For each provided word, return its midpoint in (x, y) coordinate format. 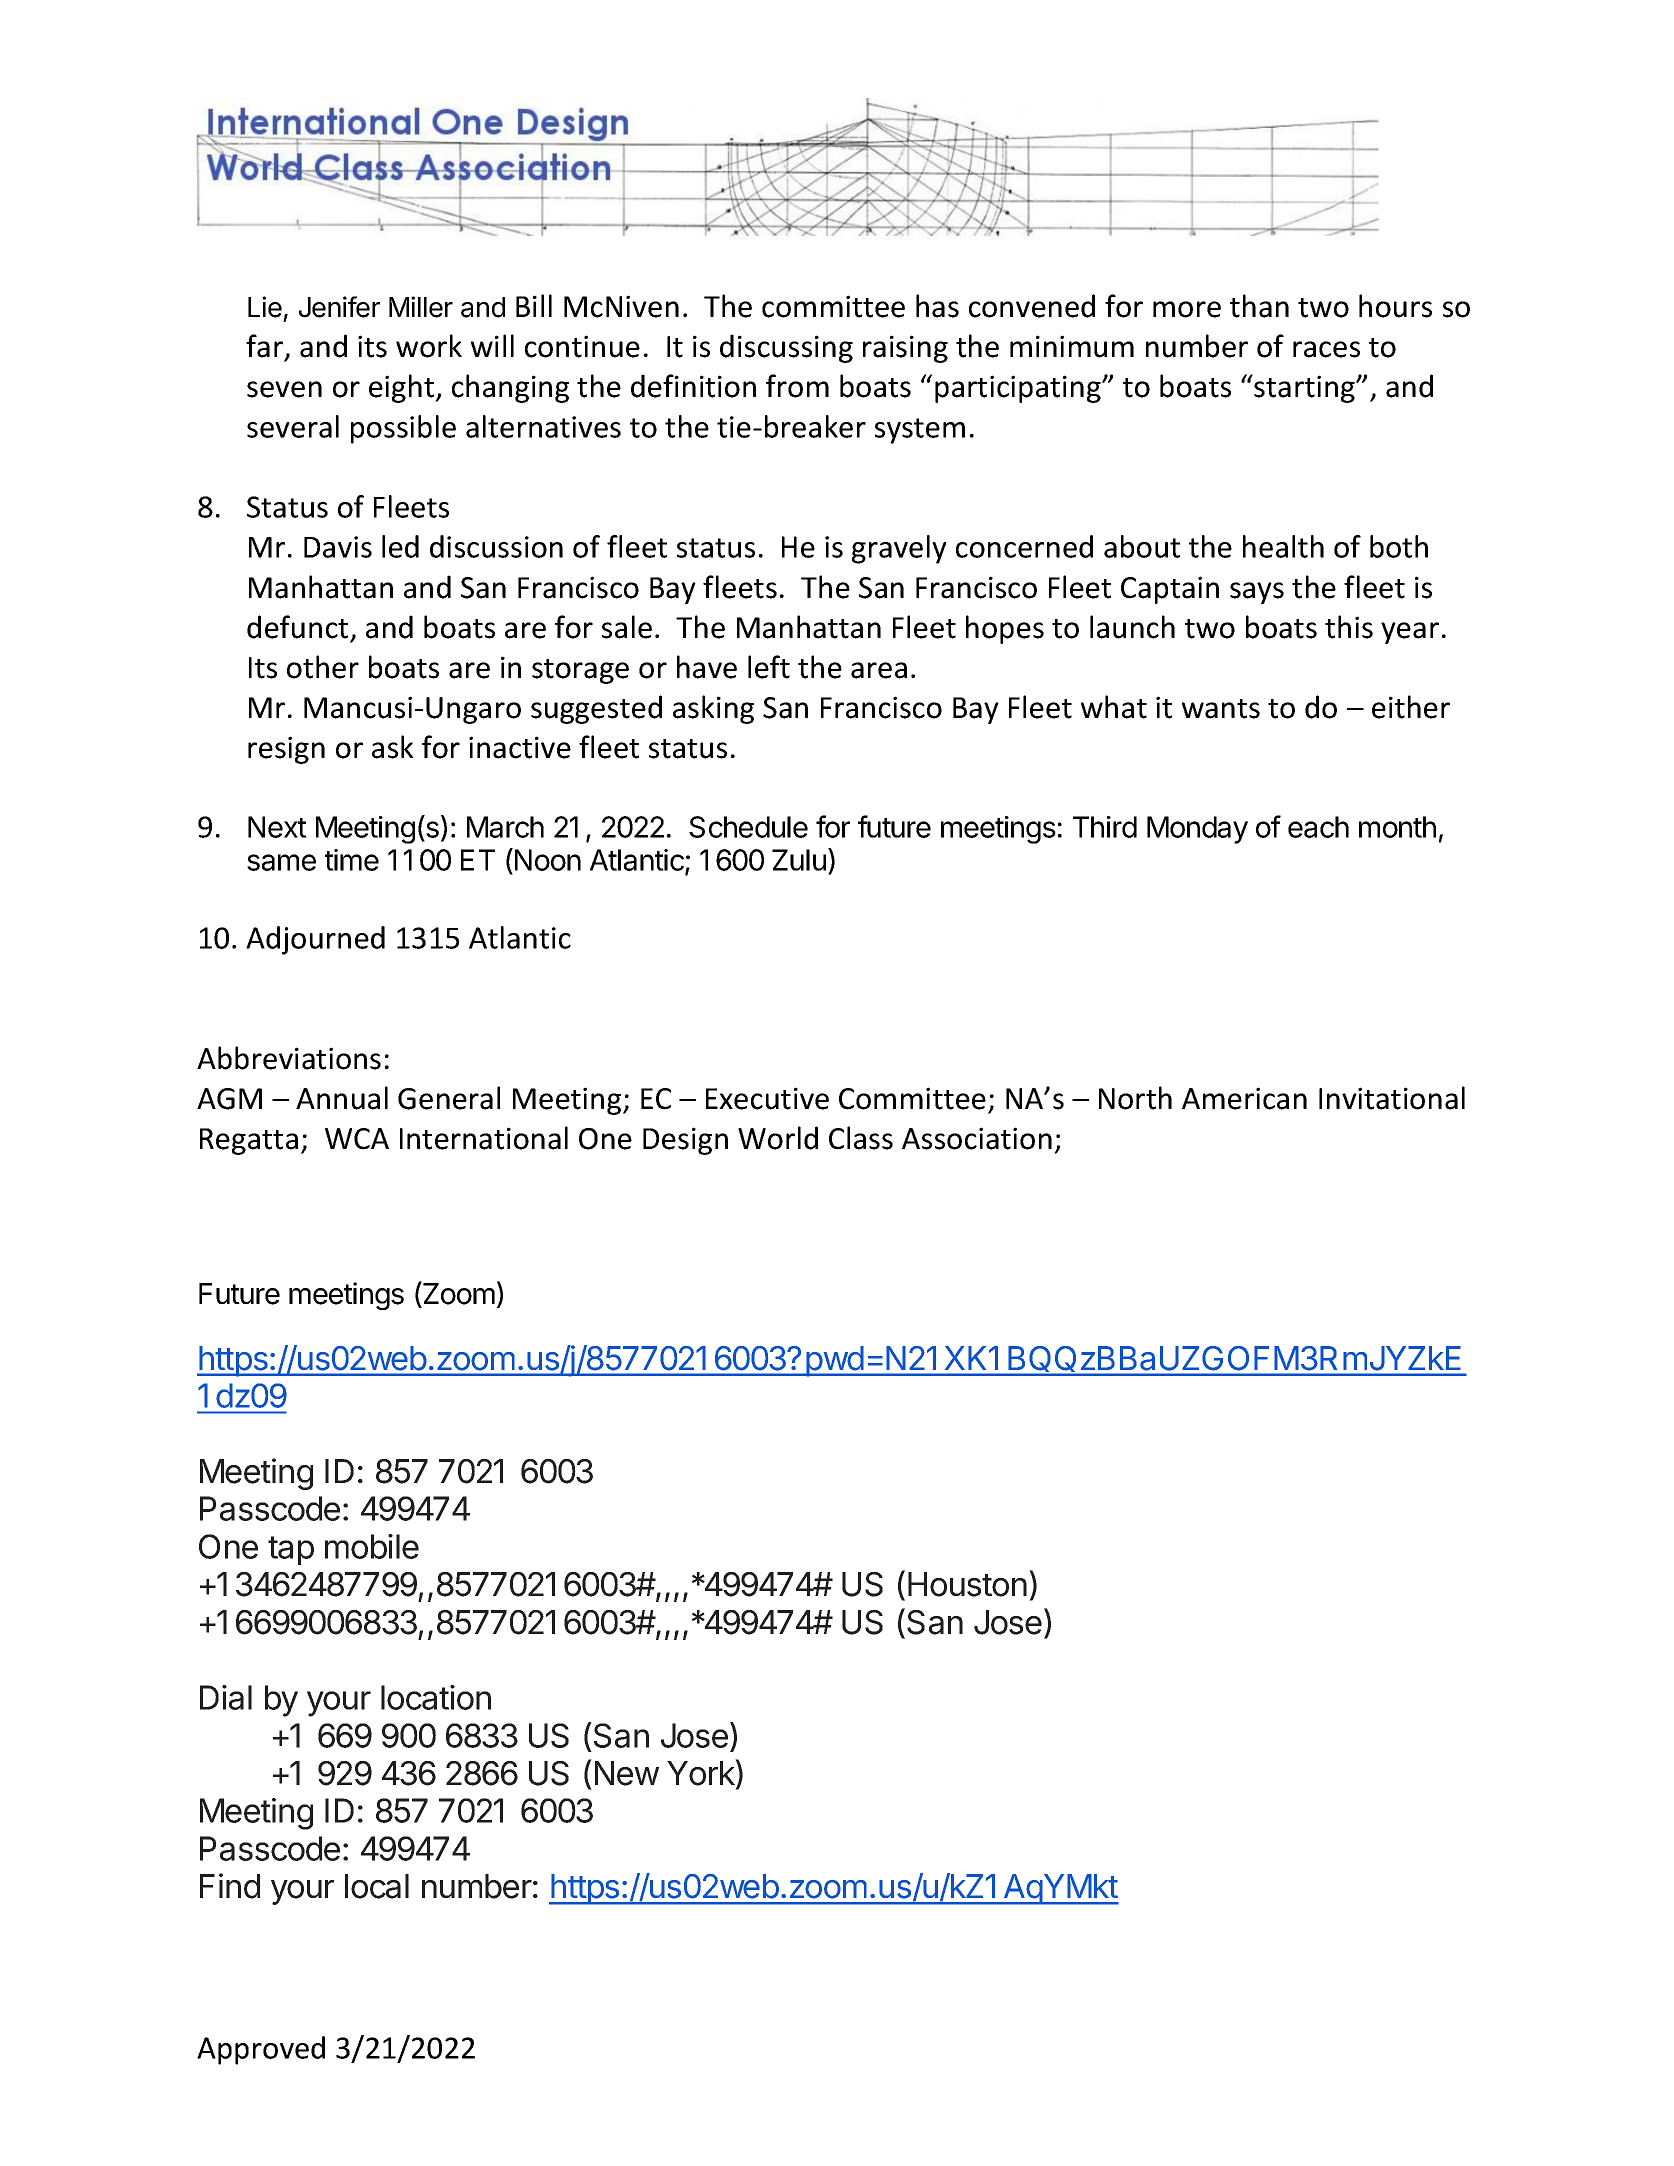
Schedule (748, 827)
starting (1304, 388)
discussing (786, 348)
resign (286, 750)
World (778, 1138)
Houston (967, 1584)
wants (1221, 709)
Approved (261, 2050)
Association (977, 1138)
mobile (372, 1546)
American (1244, 1098)
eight (402, 388)
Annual (342, 1098)
